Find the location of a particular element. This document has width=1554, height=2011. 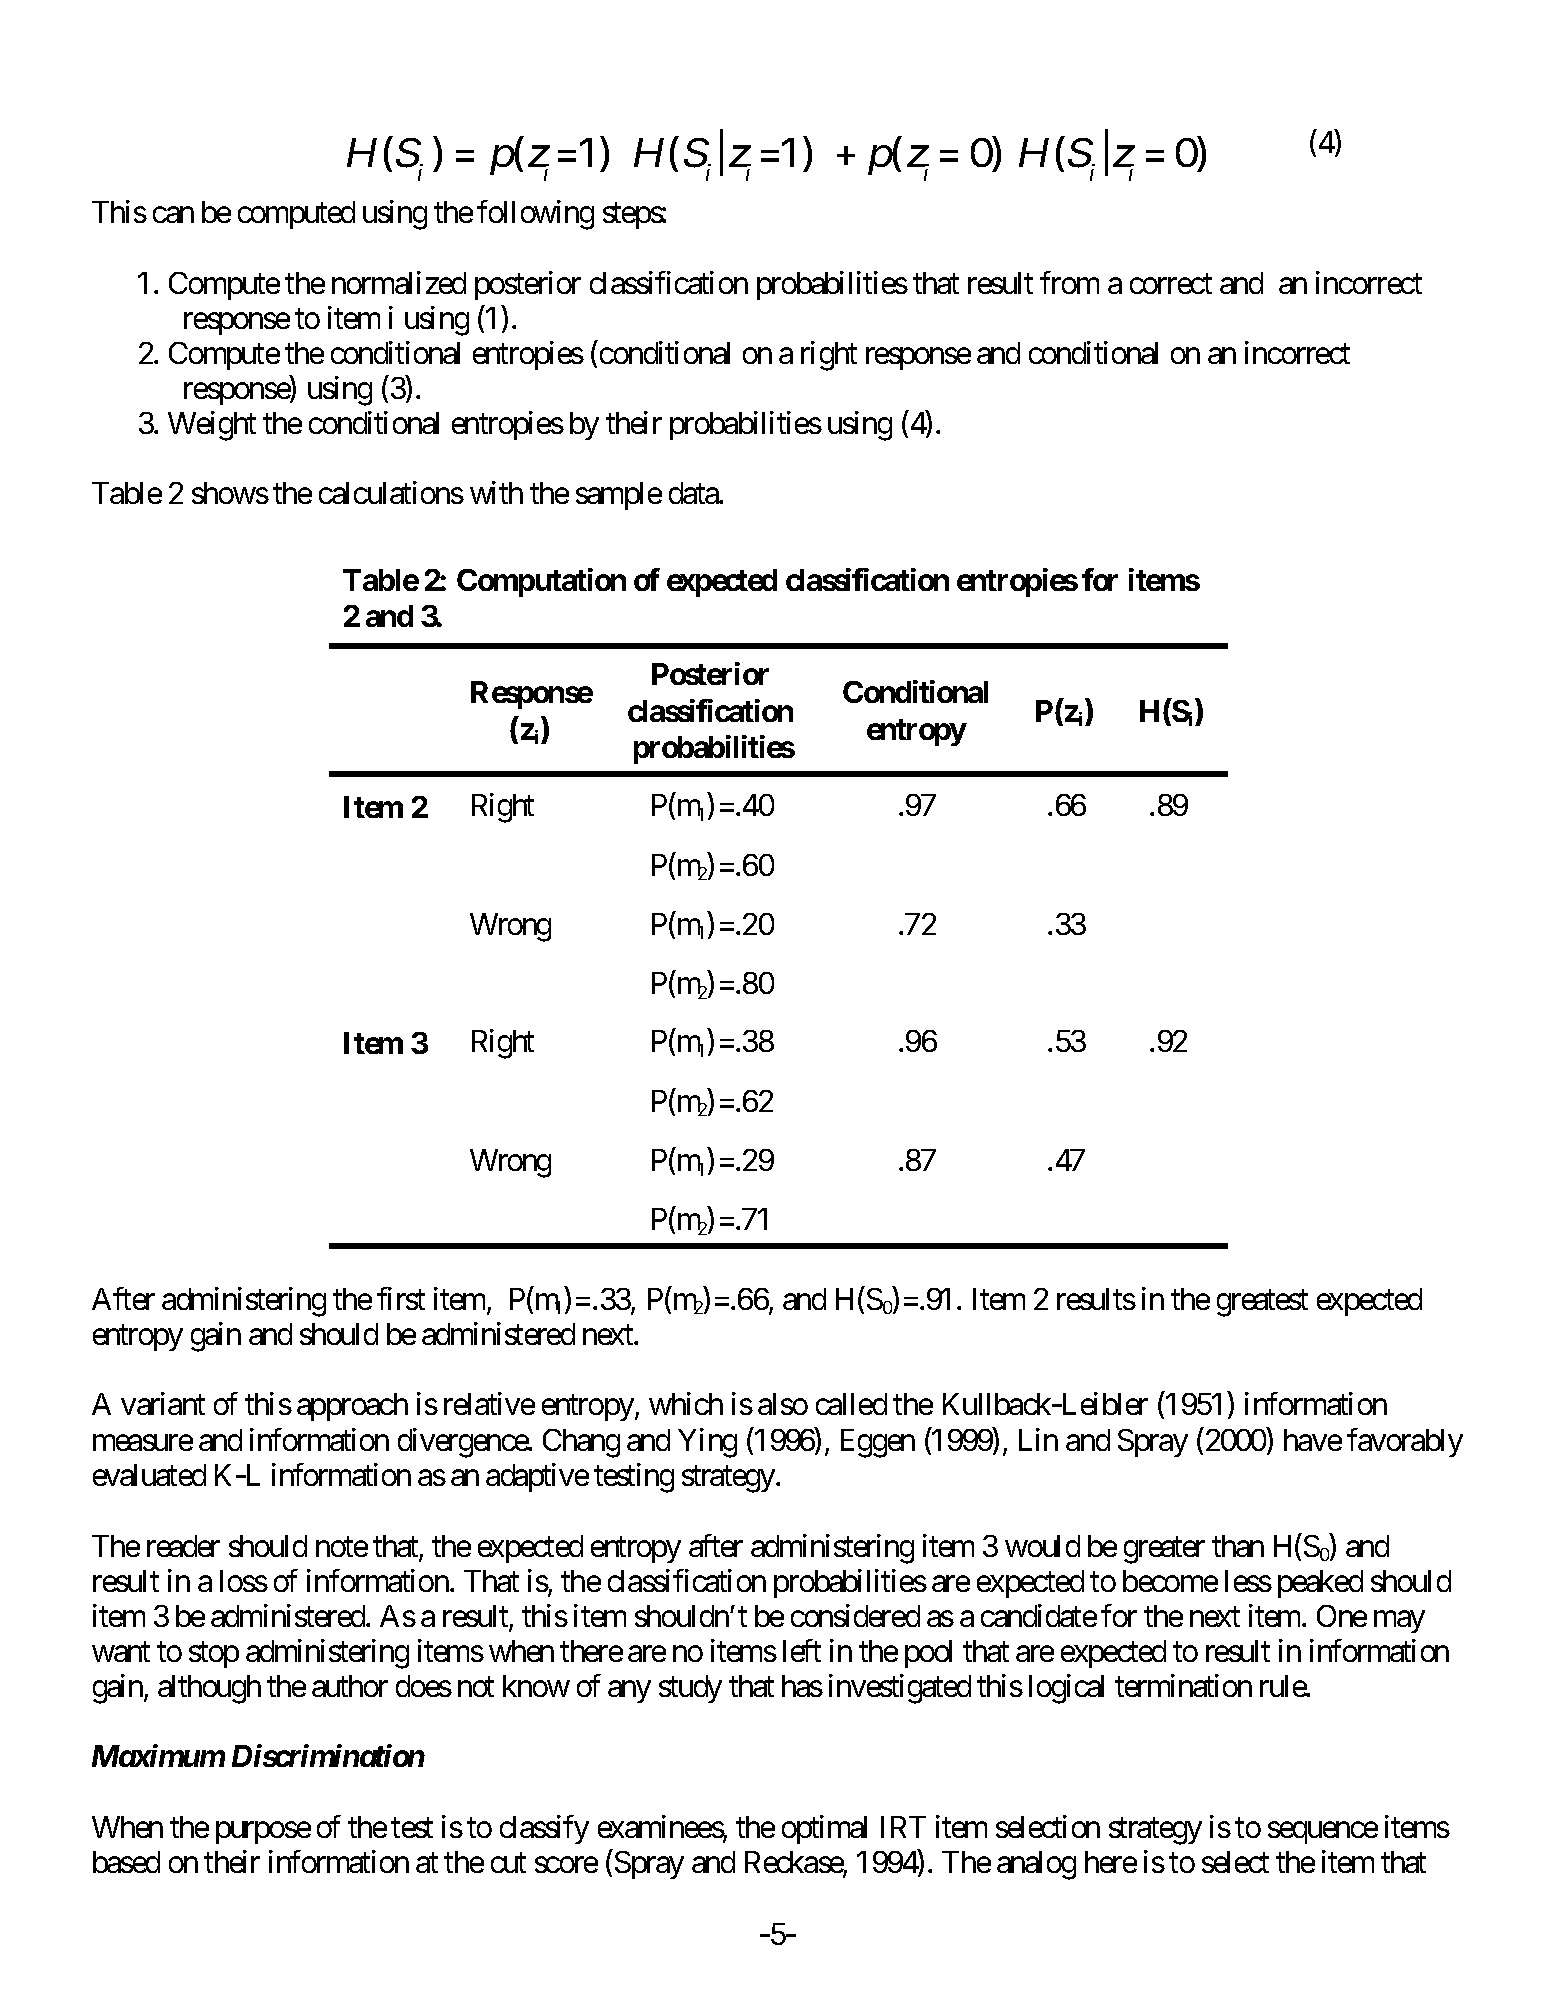

which is located at coordinates (686, 1403).
